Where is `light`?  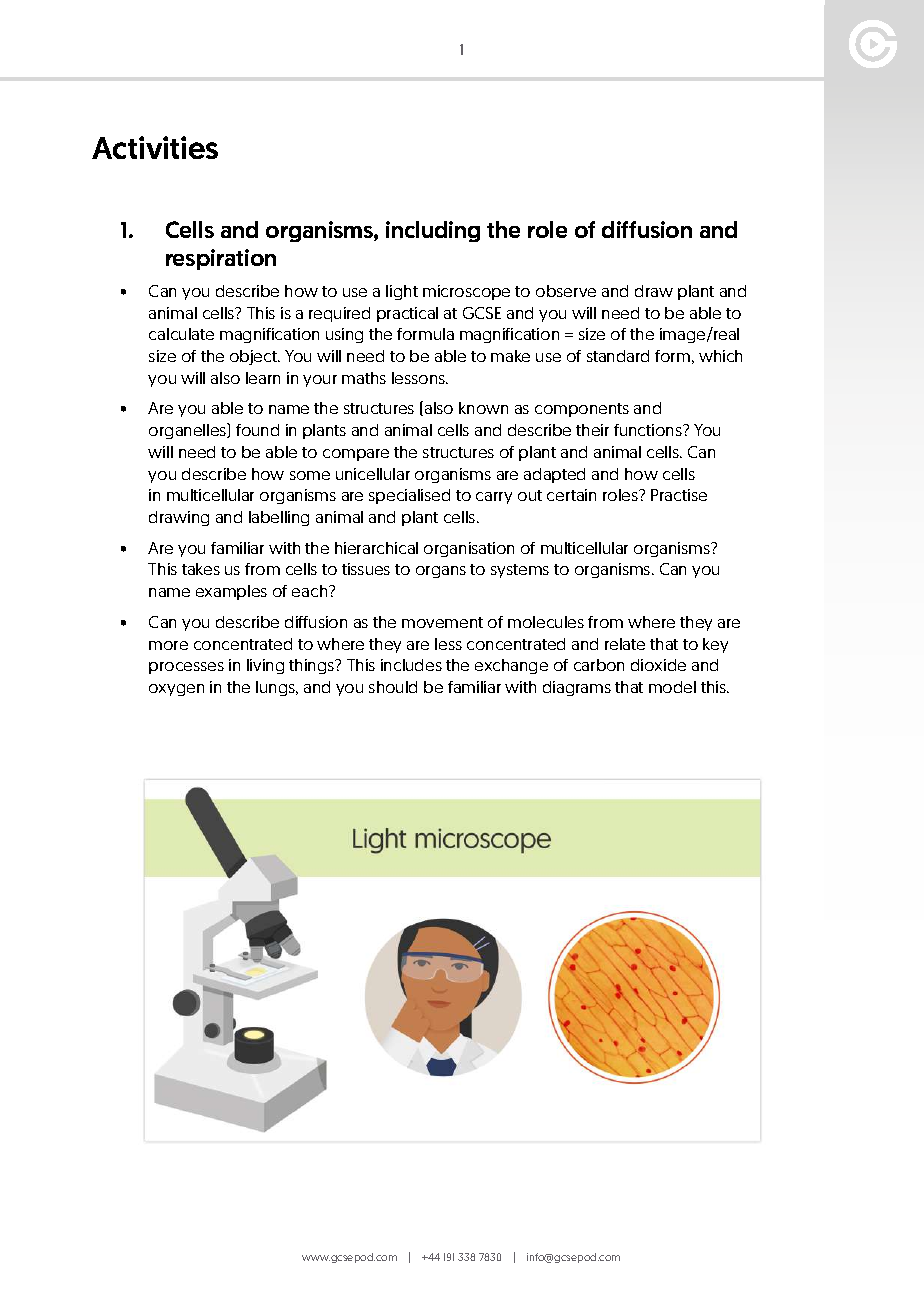 light is located at coordinates (402, 292).
